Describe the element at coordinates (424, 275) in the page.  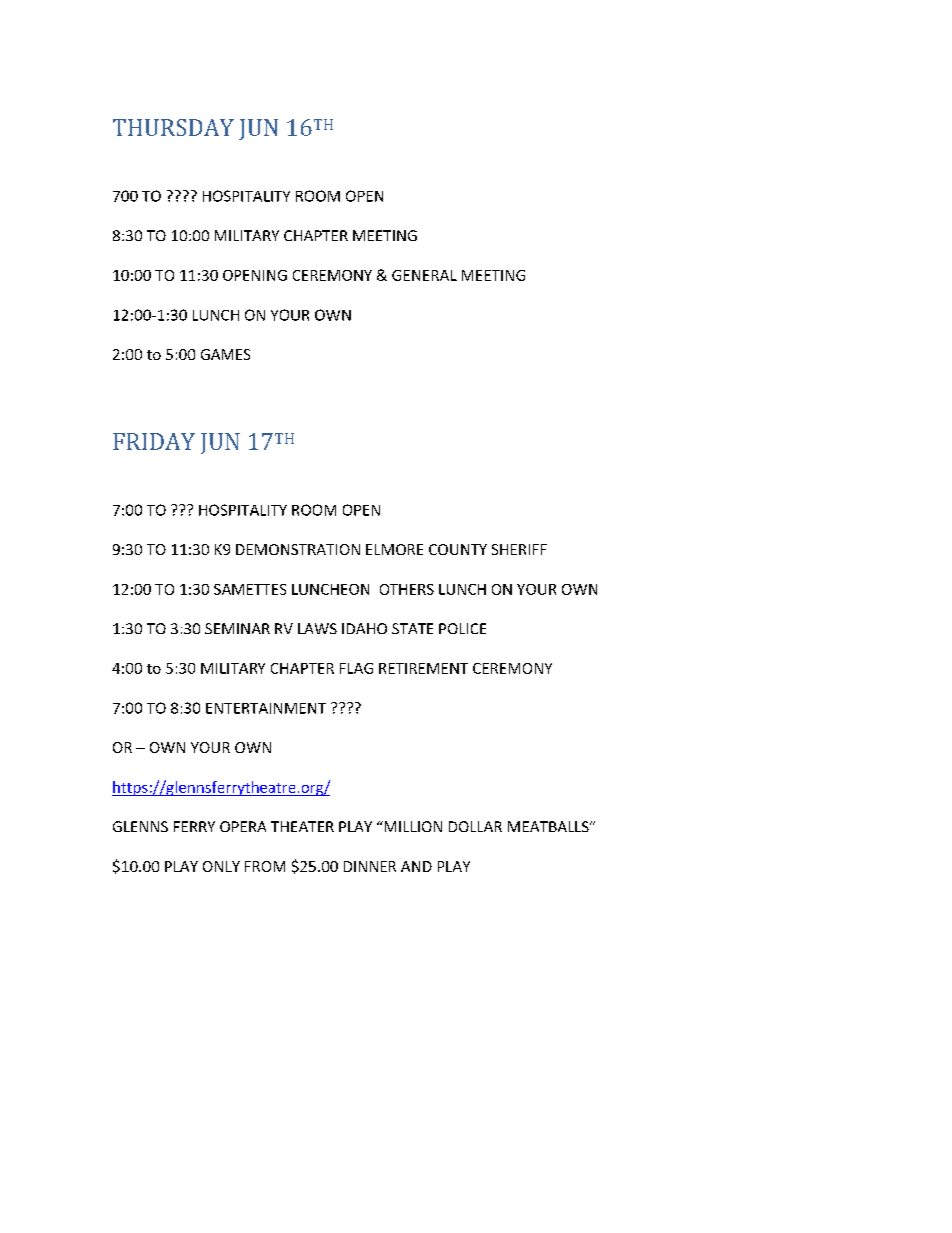
I see `GENERAL` at that location.
